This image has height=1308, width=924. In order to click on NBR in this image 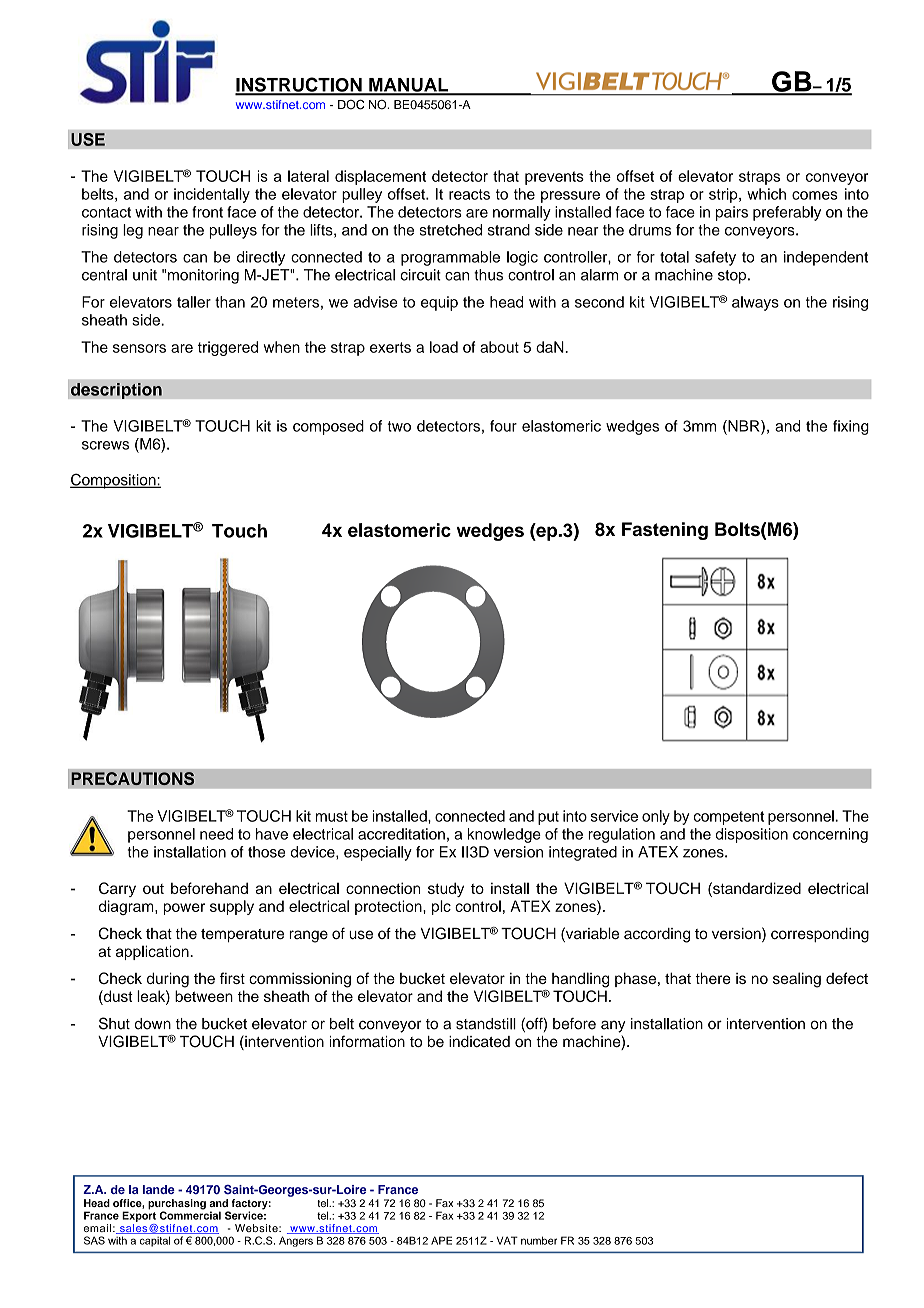, I will do `click(744, 427)`.
